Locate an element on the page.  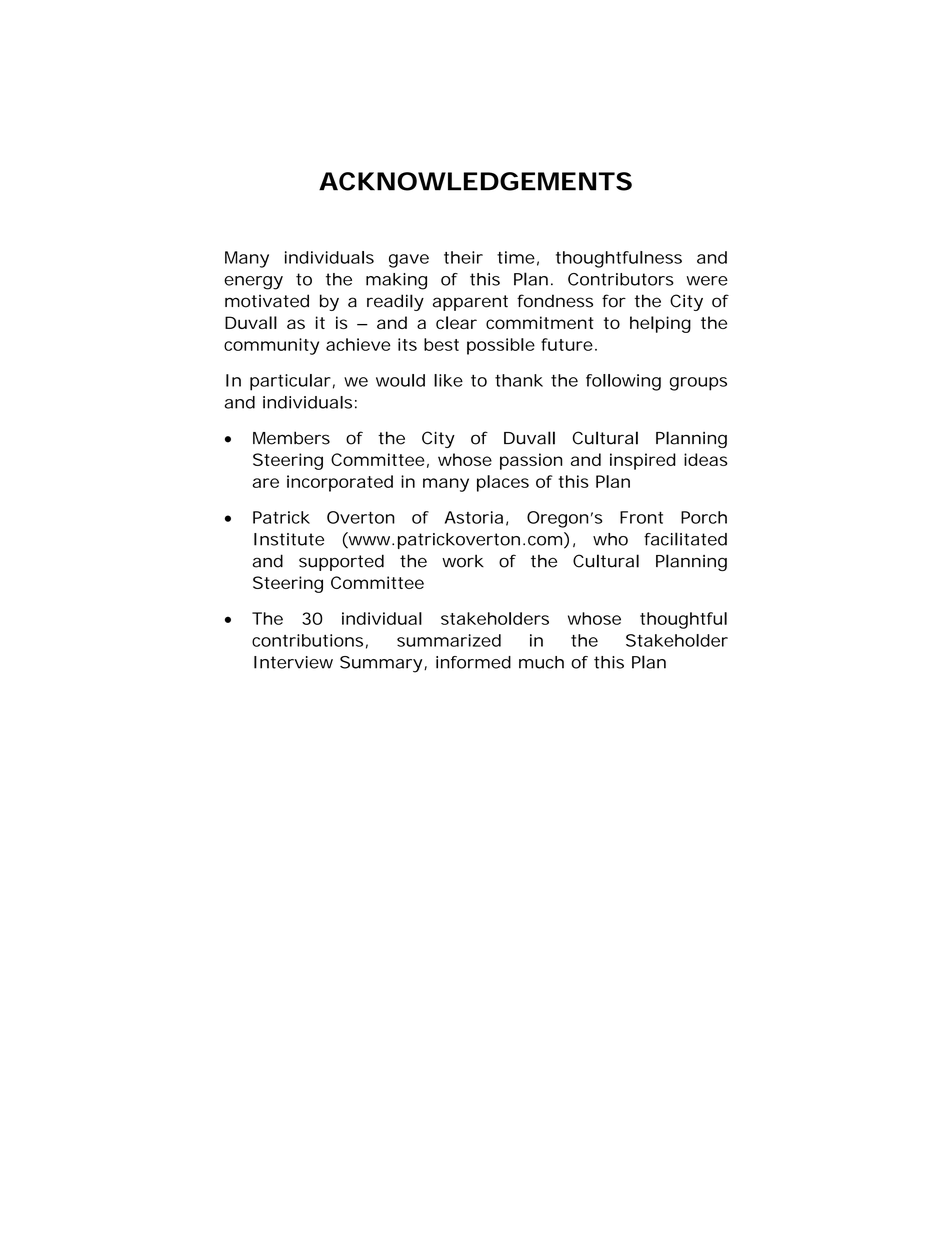
their is located at coordinates (463, 257).
